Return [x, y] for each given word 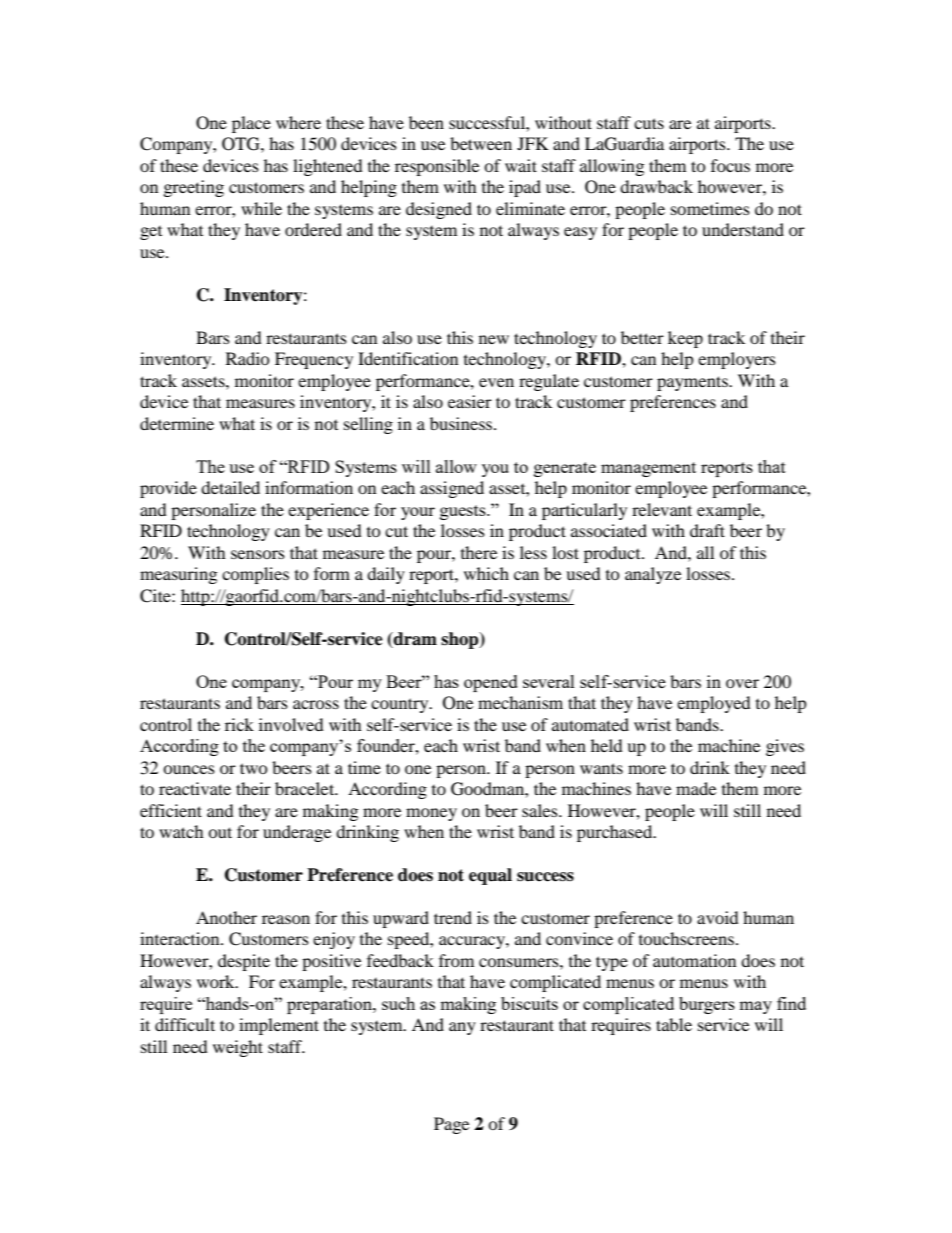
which [486, 573]
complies [255, 575]
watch [181, 831]
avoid [718, 917]
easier [470, 401]
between [481, 143]
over [742, 683]
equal [490, 876]
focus [730, 165]
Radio [248, 358]
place [251, 124]
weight [238, 1048]
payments [693, 383]
